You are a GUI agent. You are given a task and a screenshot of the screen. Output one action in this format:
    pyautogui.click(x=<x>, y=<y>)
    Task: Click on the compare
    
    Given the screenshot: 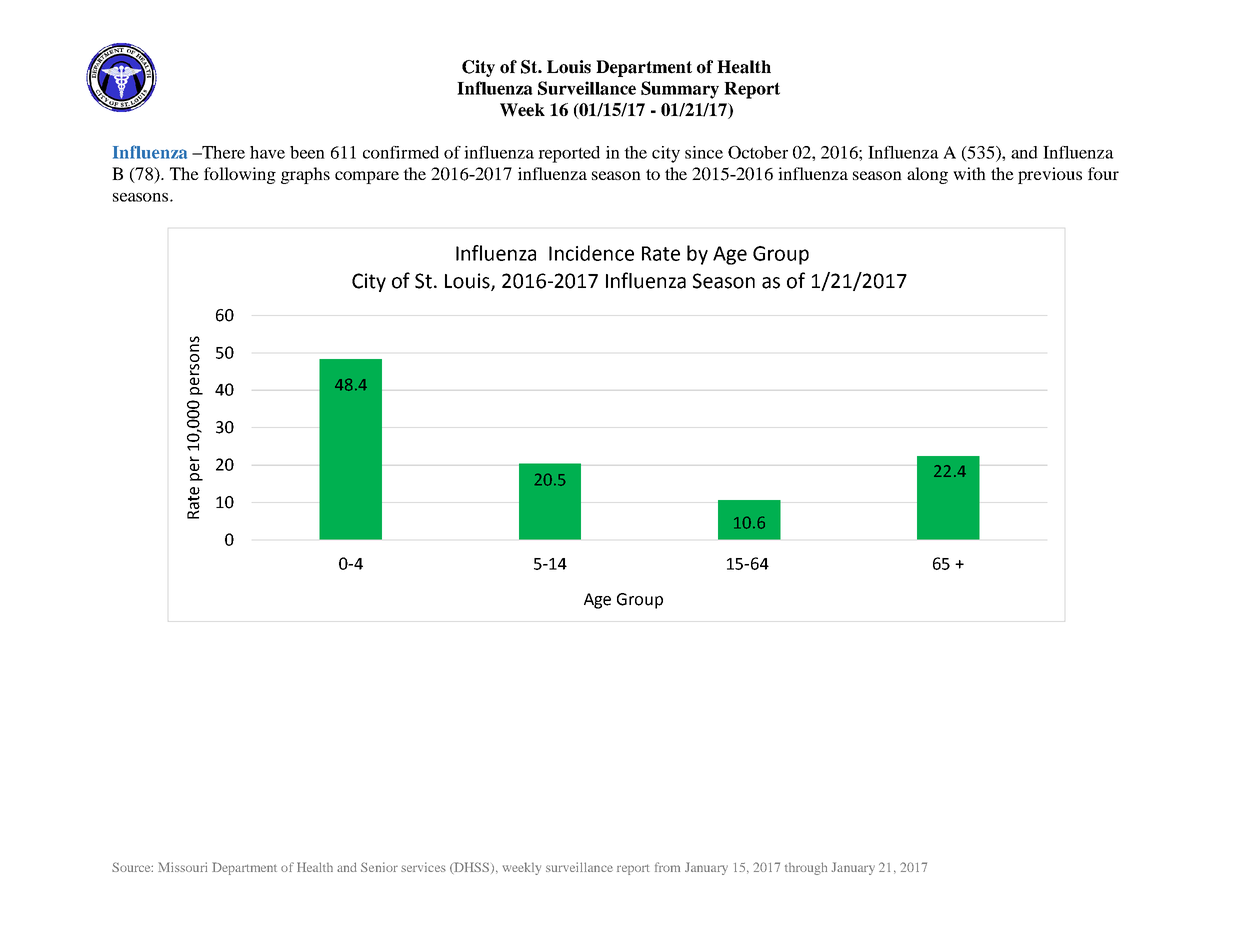 What is the action you would take?
    pyautogui.click(x=367, y=177)
